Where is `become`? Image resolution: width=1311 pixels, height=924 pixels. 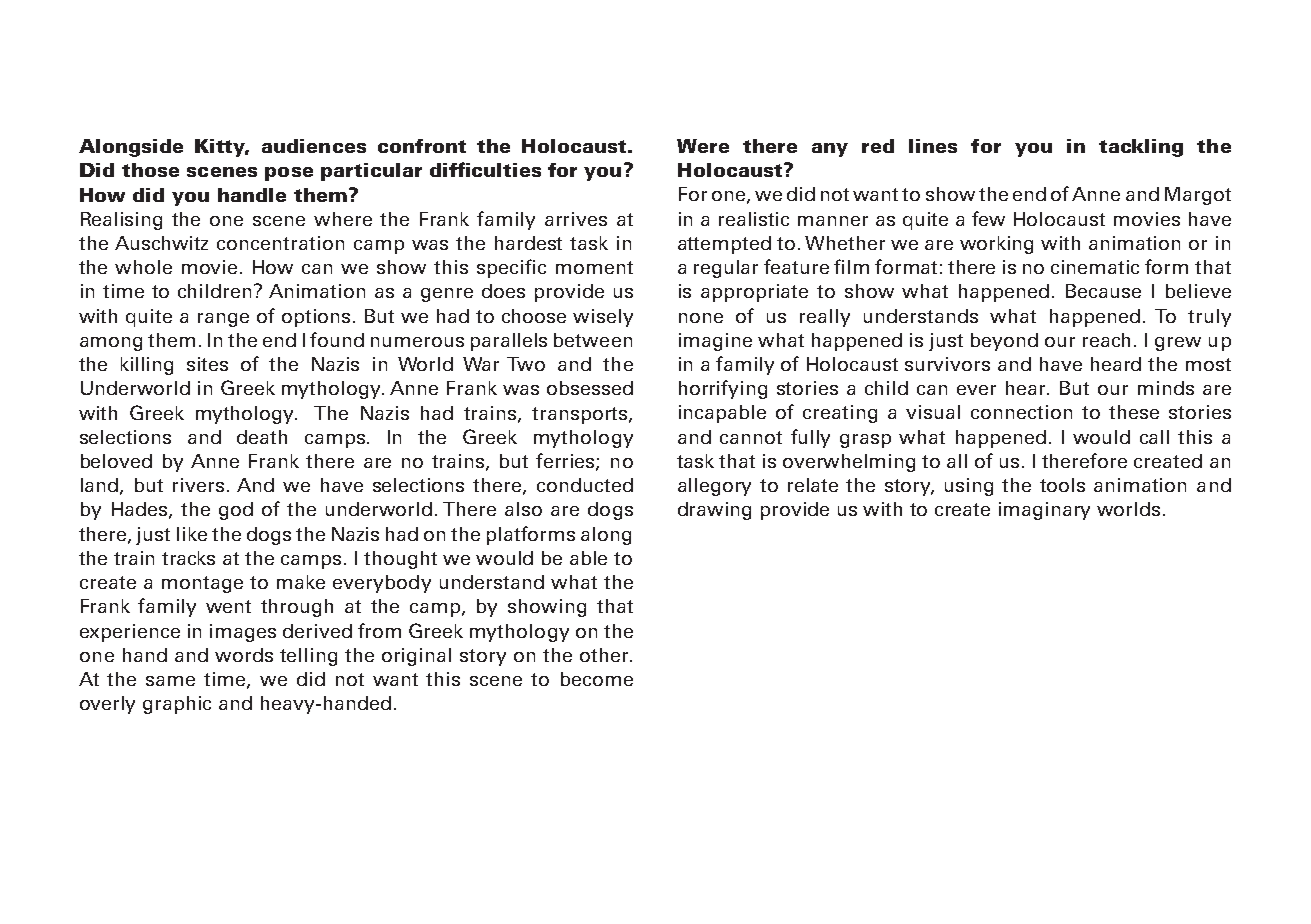
become is located at coordinates (597, 679).
